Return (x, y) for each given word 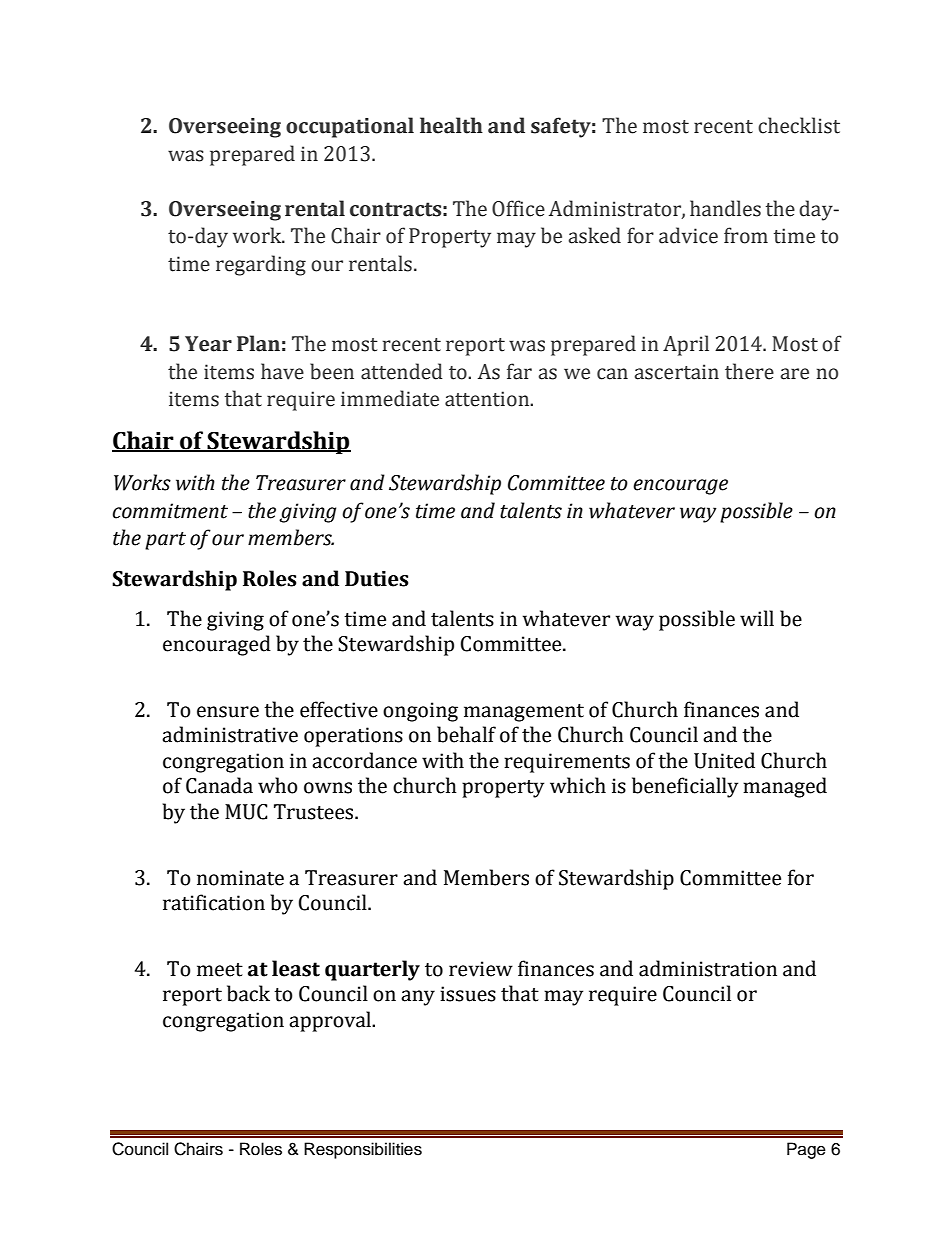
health (451, 125)
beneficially (685, 787)
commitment (170, 511)
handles (725, 208)
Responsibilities (363, 1150)
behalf (466, 734)
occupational (350, 127)
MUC (246, 812)
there (749, 371)
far (519, 371)
